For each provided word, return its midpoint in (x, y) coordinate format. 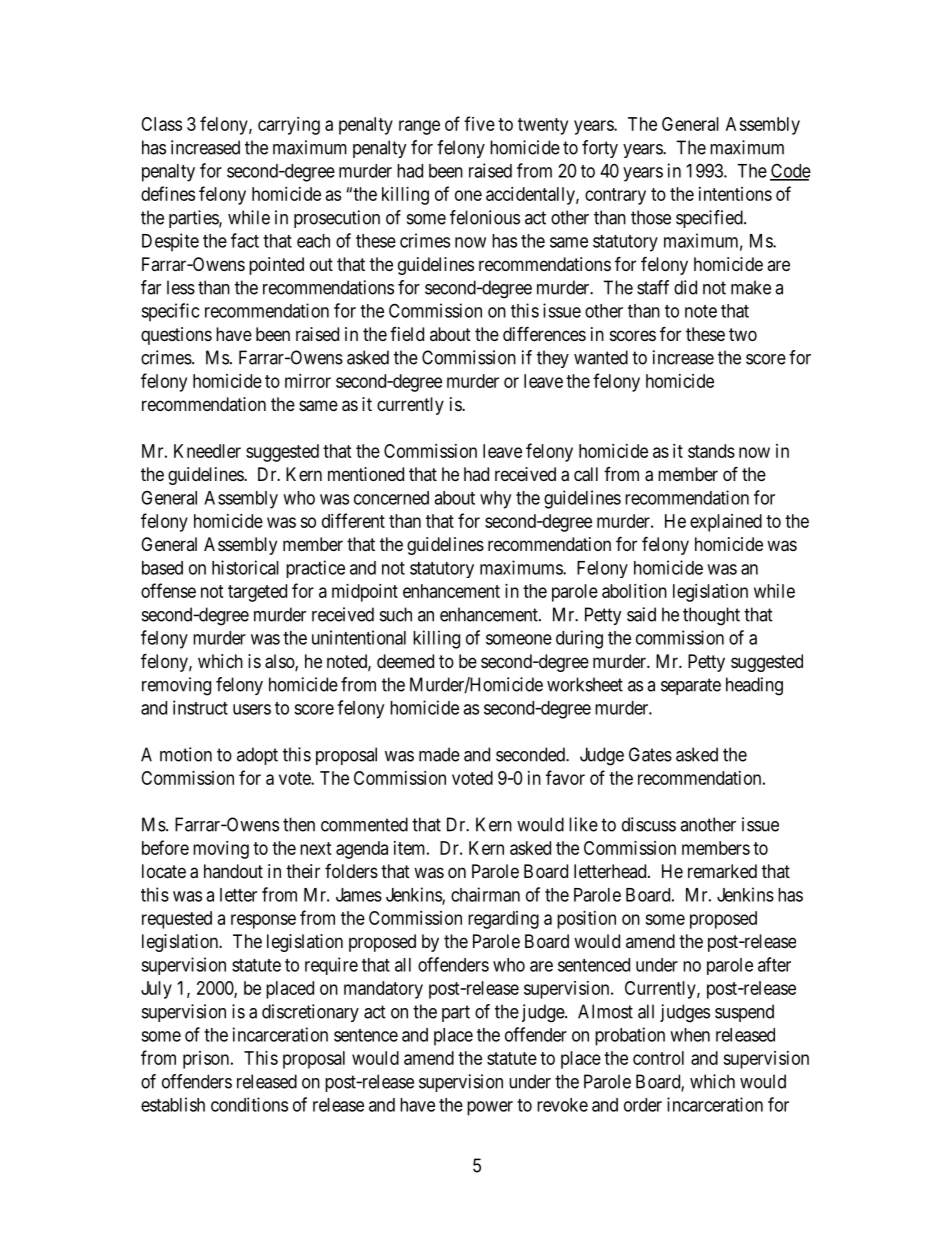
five (479, 123)
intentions (735, 194)
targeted (257, 593)
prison (206, 1060)
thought (711, 616)
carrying (289, 126)
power (490, 1108)
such (396, 614)
